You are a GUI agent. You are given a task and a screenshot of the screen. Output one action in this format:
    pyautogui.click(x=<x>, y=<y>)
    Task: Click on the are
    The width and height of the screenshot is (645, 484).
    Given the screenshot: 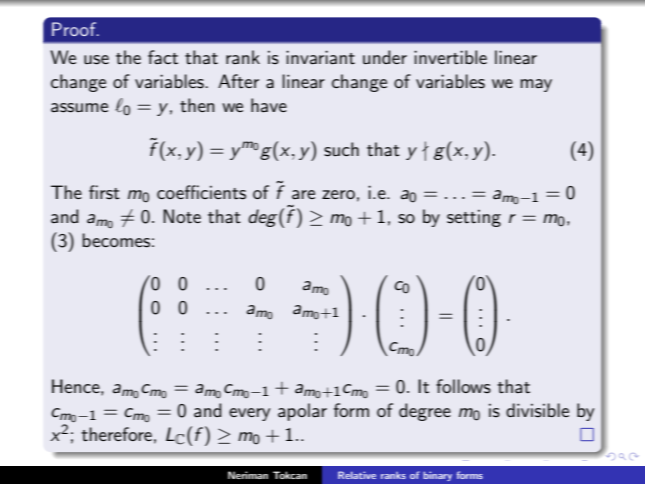 What is the action you would take?
    pyautogui.click(x=303, y=195)
